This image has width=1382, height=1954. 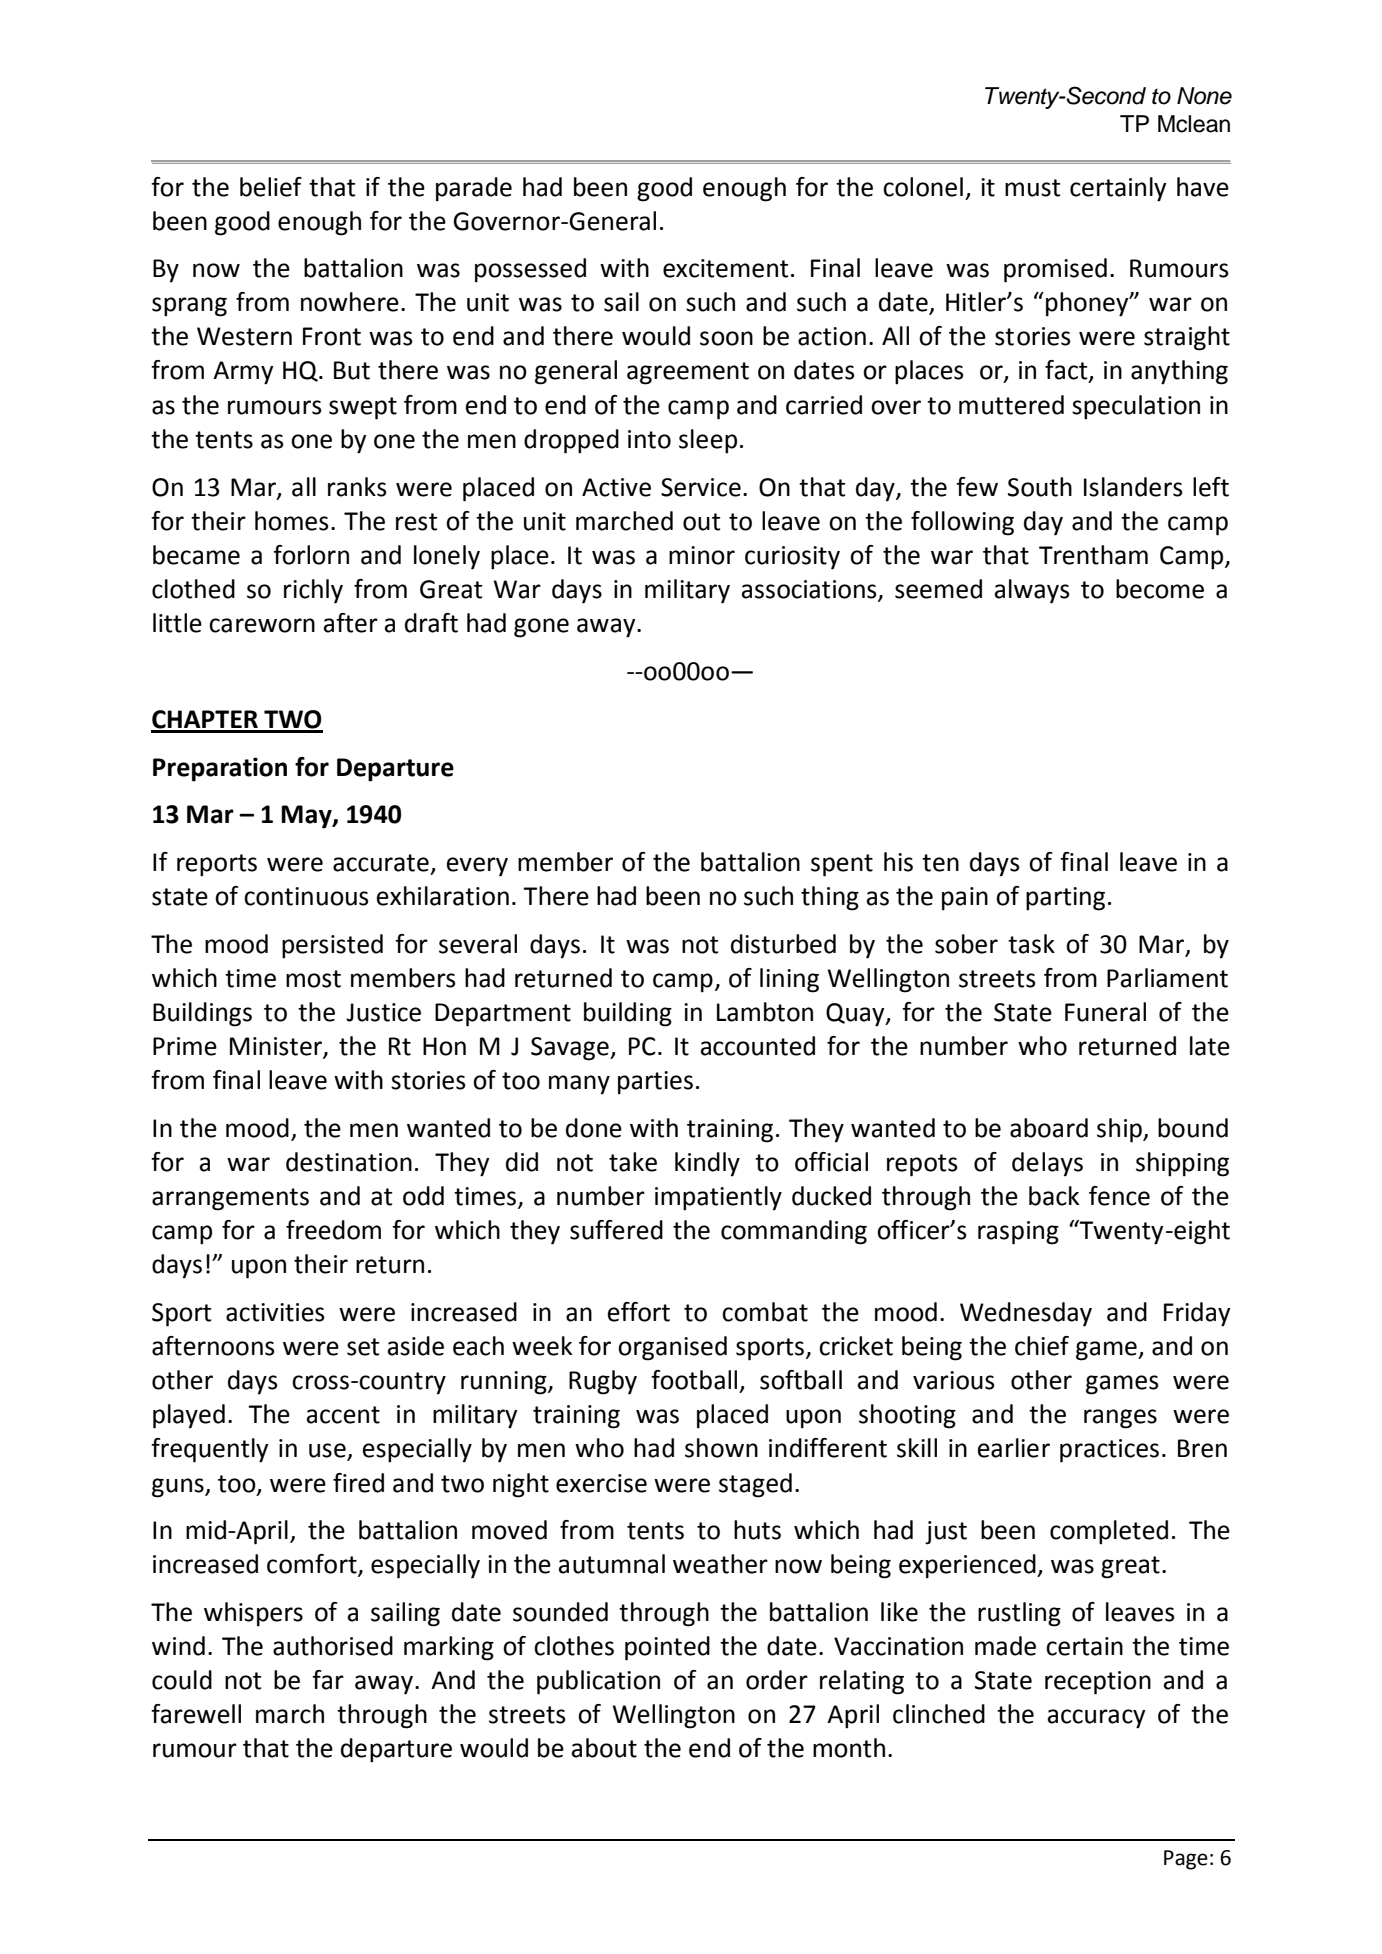 What do you see at coordinates (789, 980) in the image?
I see `lining` at bounding box center [789, 980].
